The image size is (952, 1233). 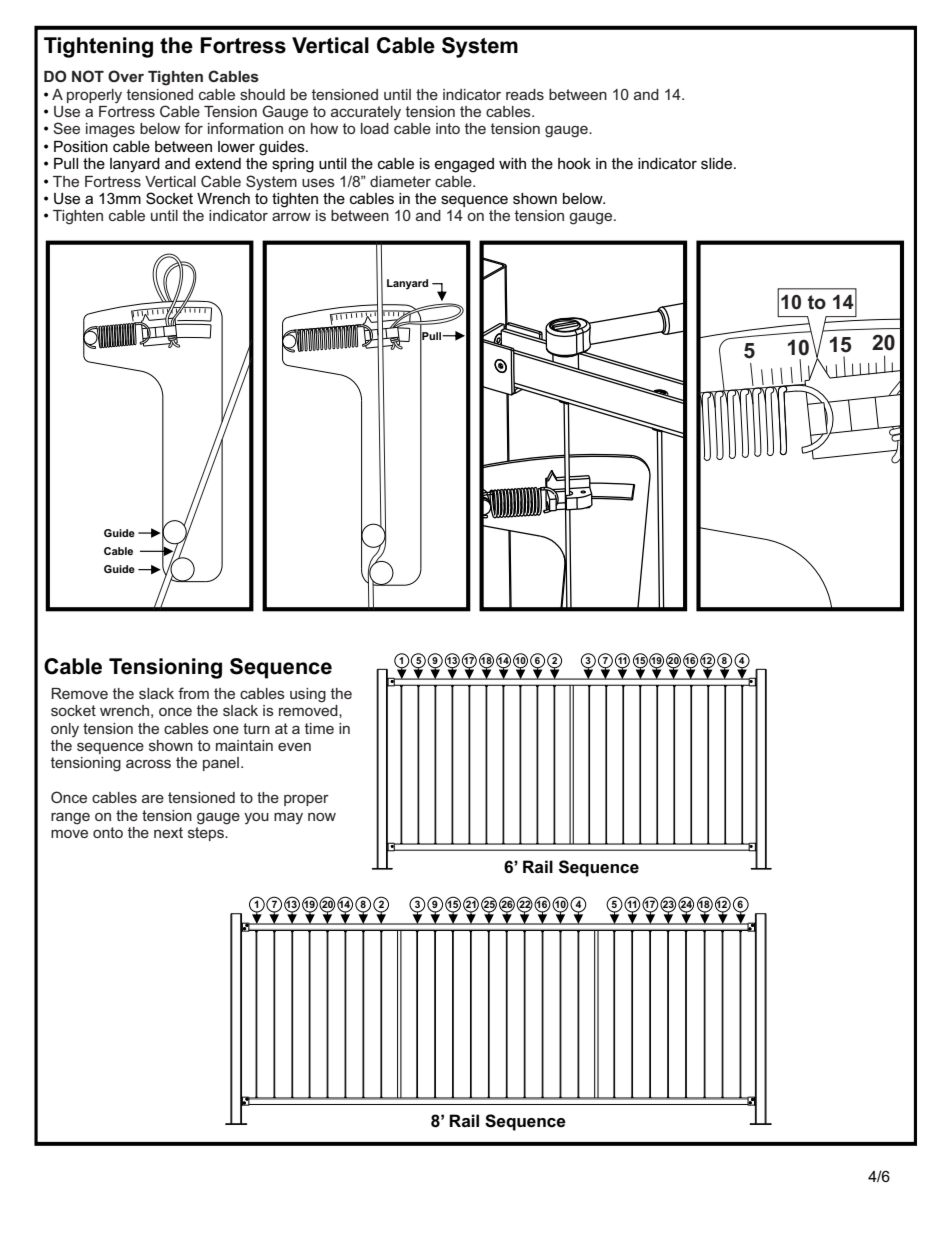 What do you see at coordinates (153, 798) in the screenshot?
I see `are` at bounding box center [153, 798].
